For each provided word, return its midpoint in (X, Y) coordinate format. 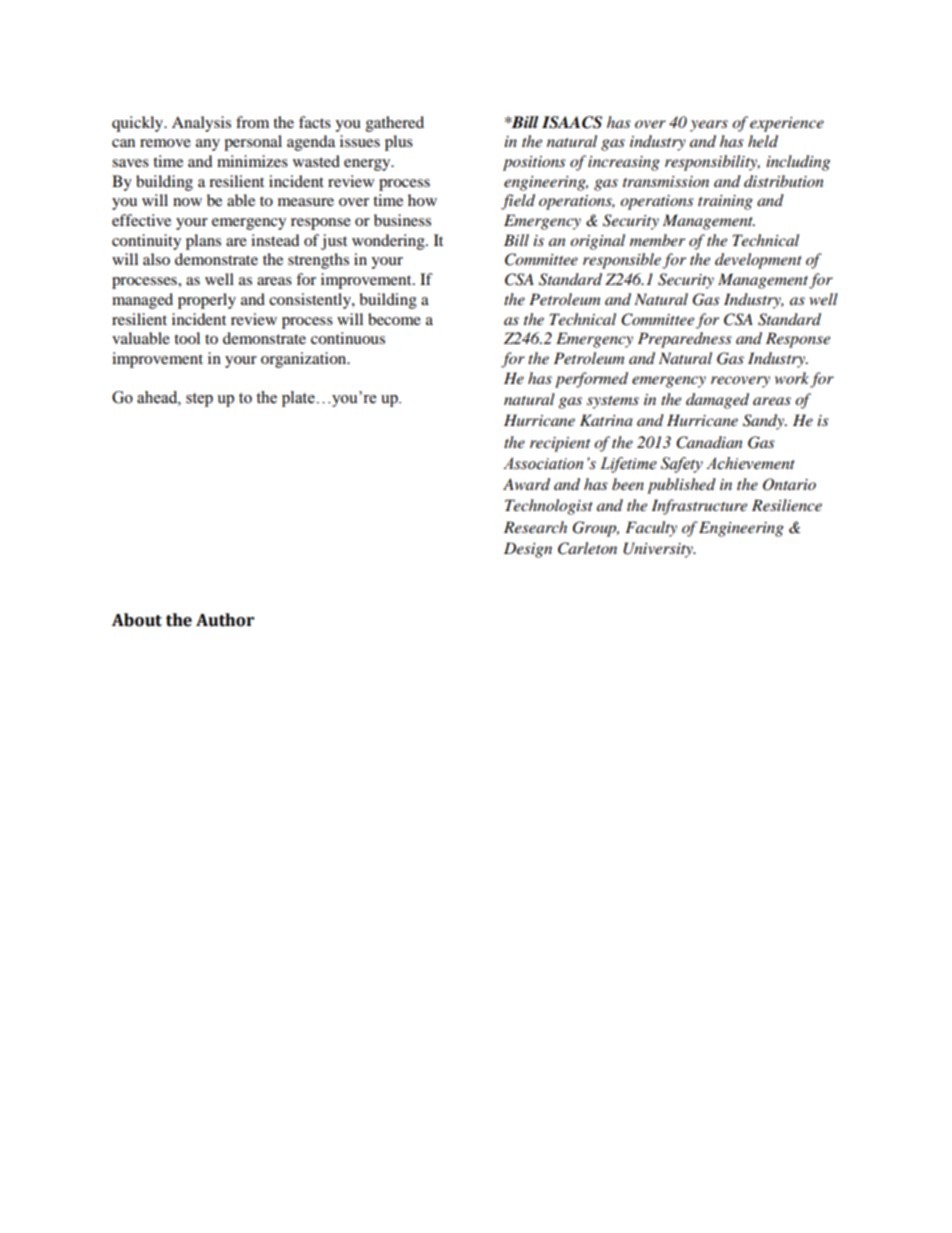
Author (225, 620)
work (792, 378)
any (208, 145)
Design (528, 550)
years (709, 126)
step (199, 400)
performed (591, 380)
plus (399, 143)
